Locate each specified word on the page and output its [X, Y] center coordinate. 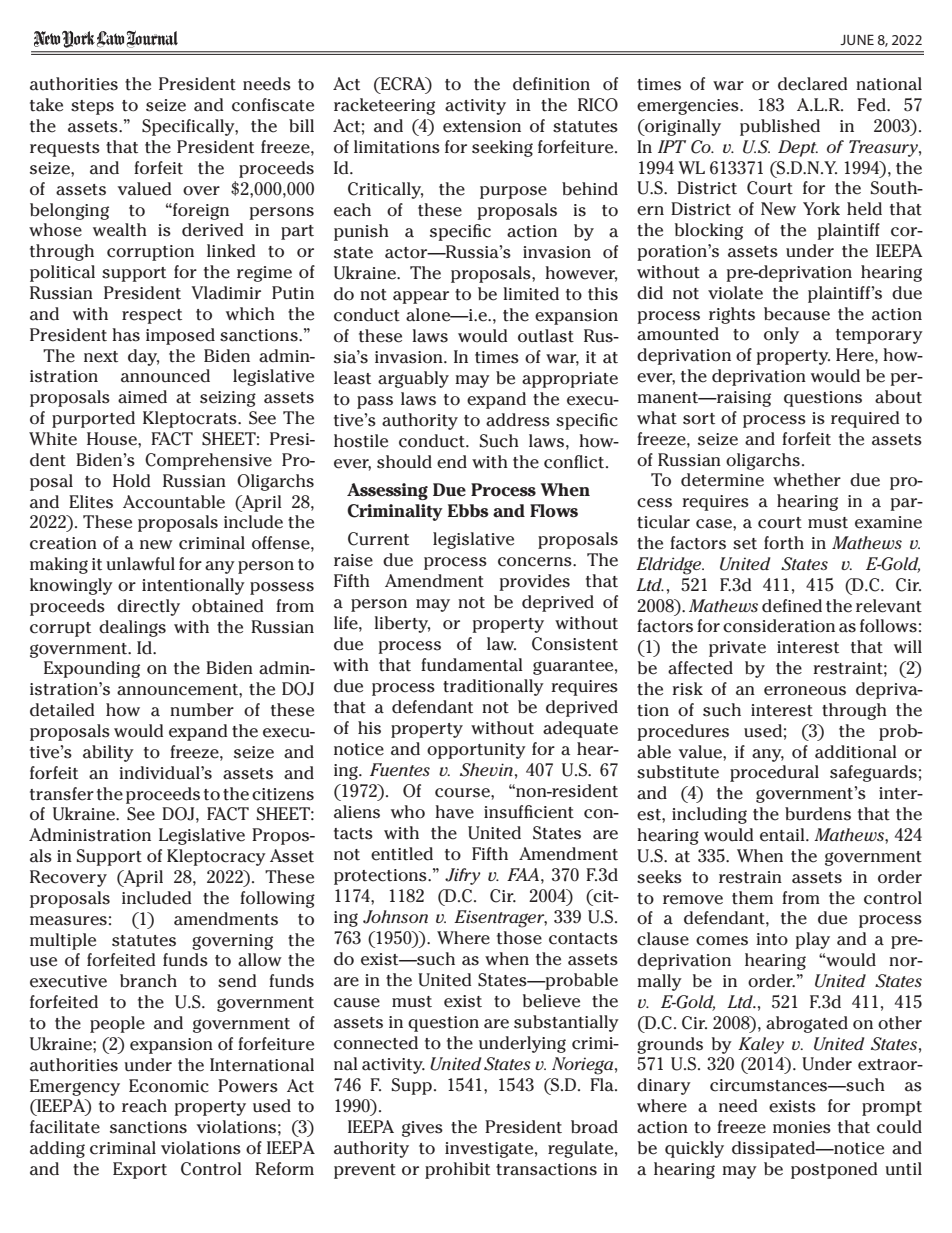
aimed [142, 397]
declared [812, 84]
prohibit [457, 1170]
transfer [62, 794]
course [463, 793]
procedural [774, 773]
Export [140, 1170]
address [518, 420]
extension [482, 126]
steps [92, 107]
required [865, 419]
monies [802, 1127]
